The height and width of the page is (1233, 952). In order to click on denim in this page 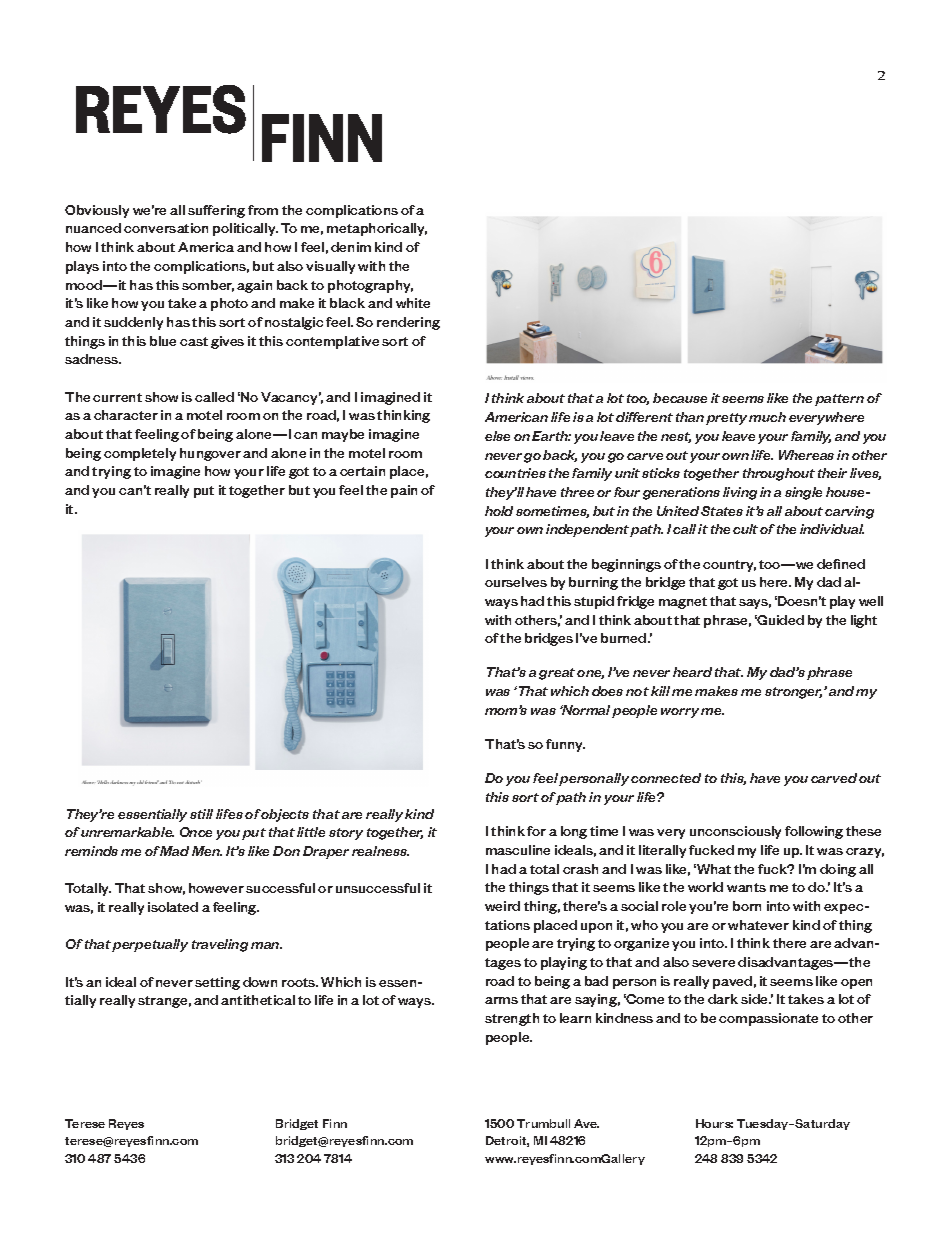, I will do `click(351, 247)`.
